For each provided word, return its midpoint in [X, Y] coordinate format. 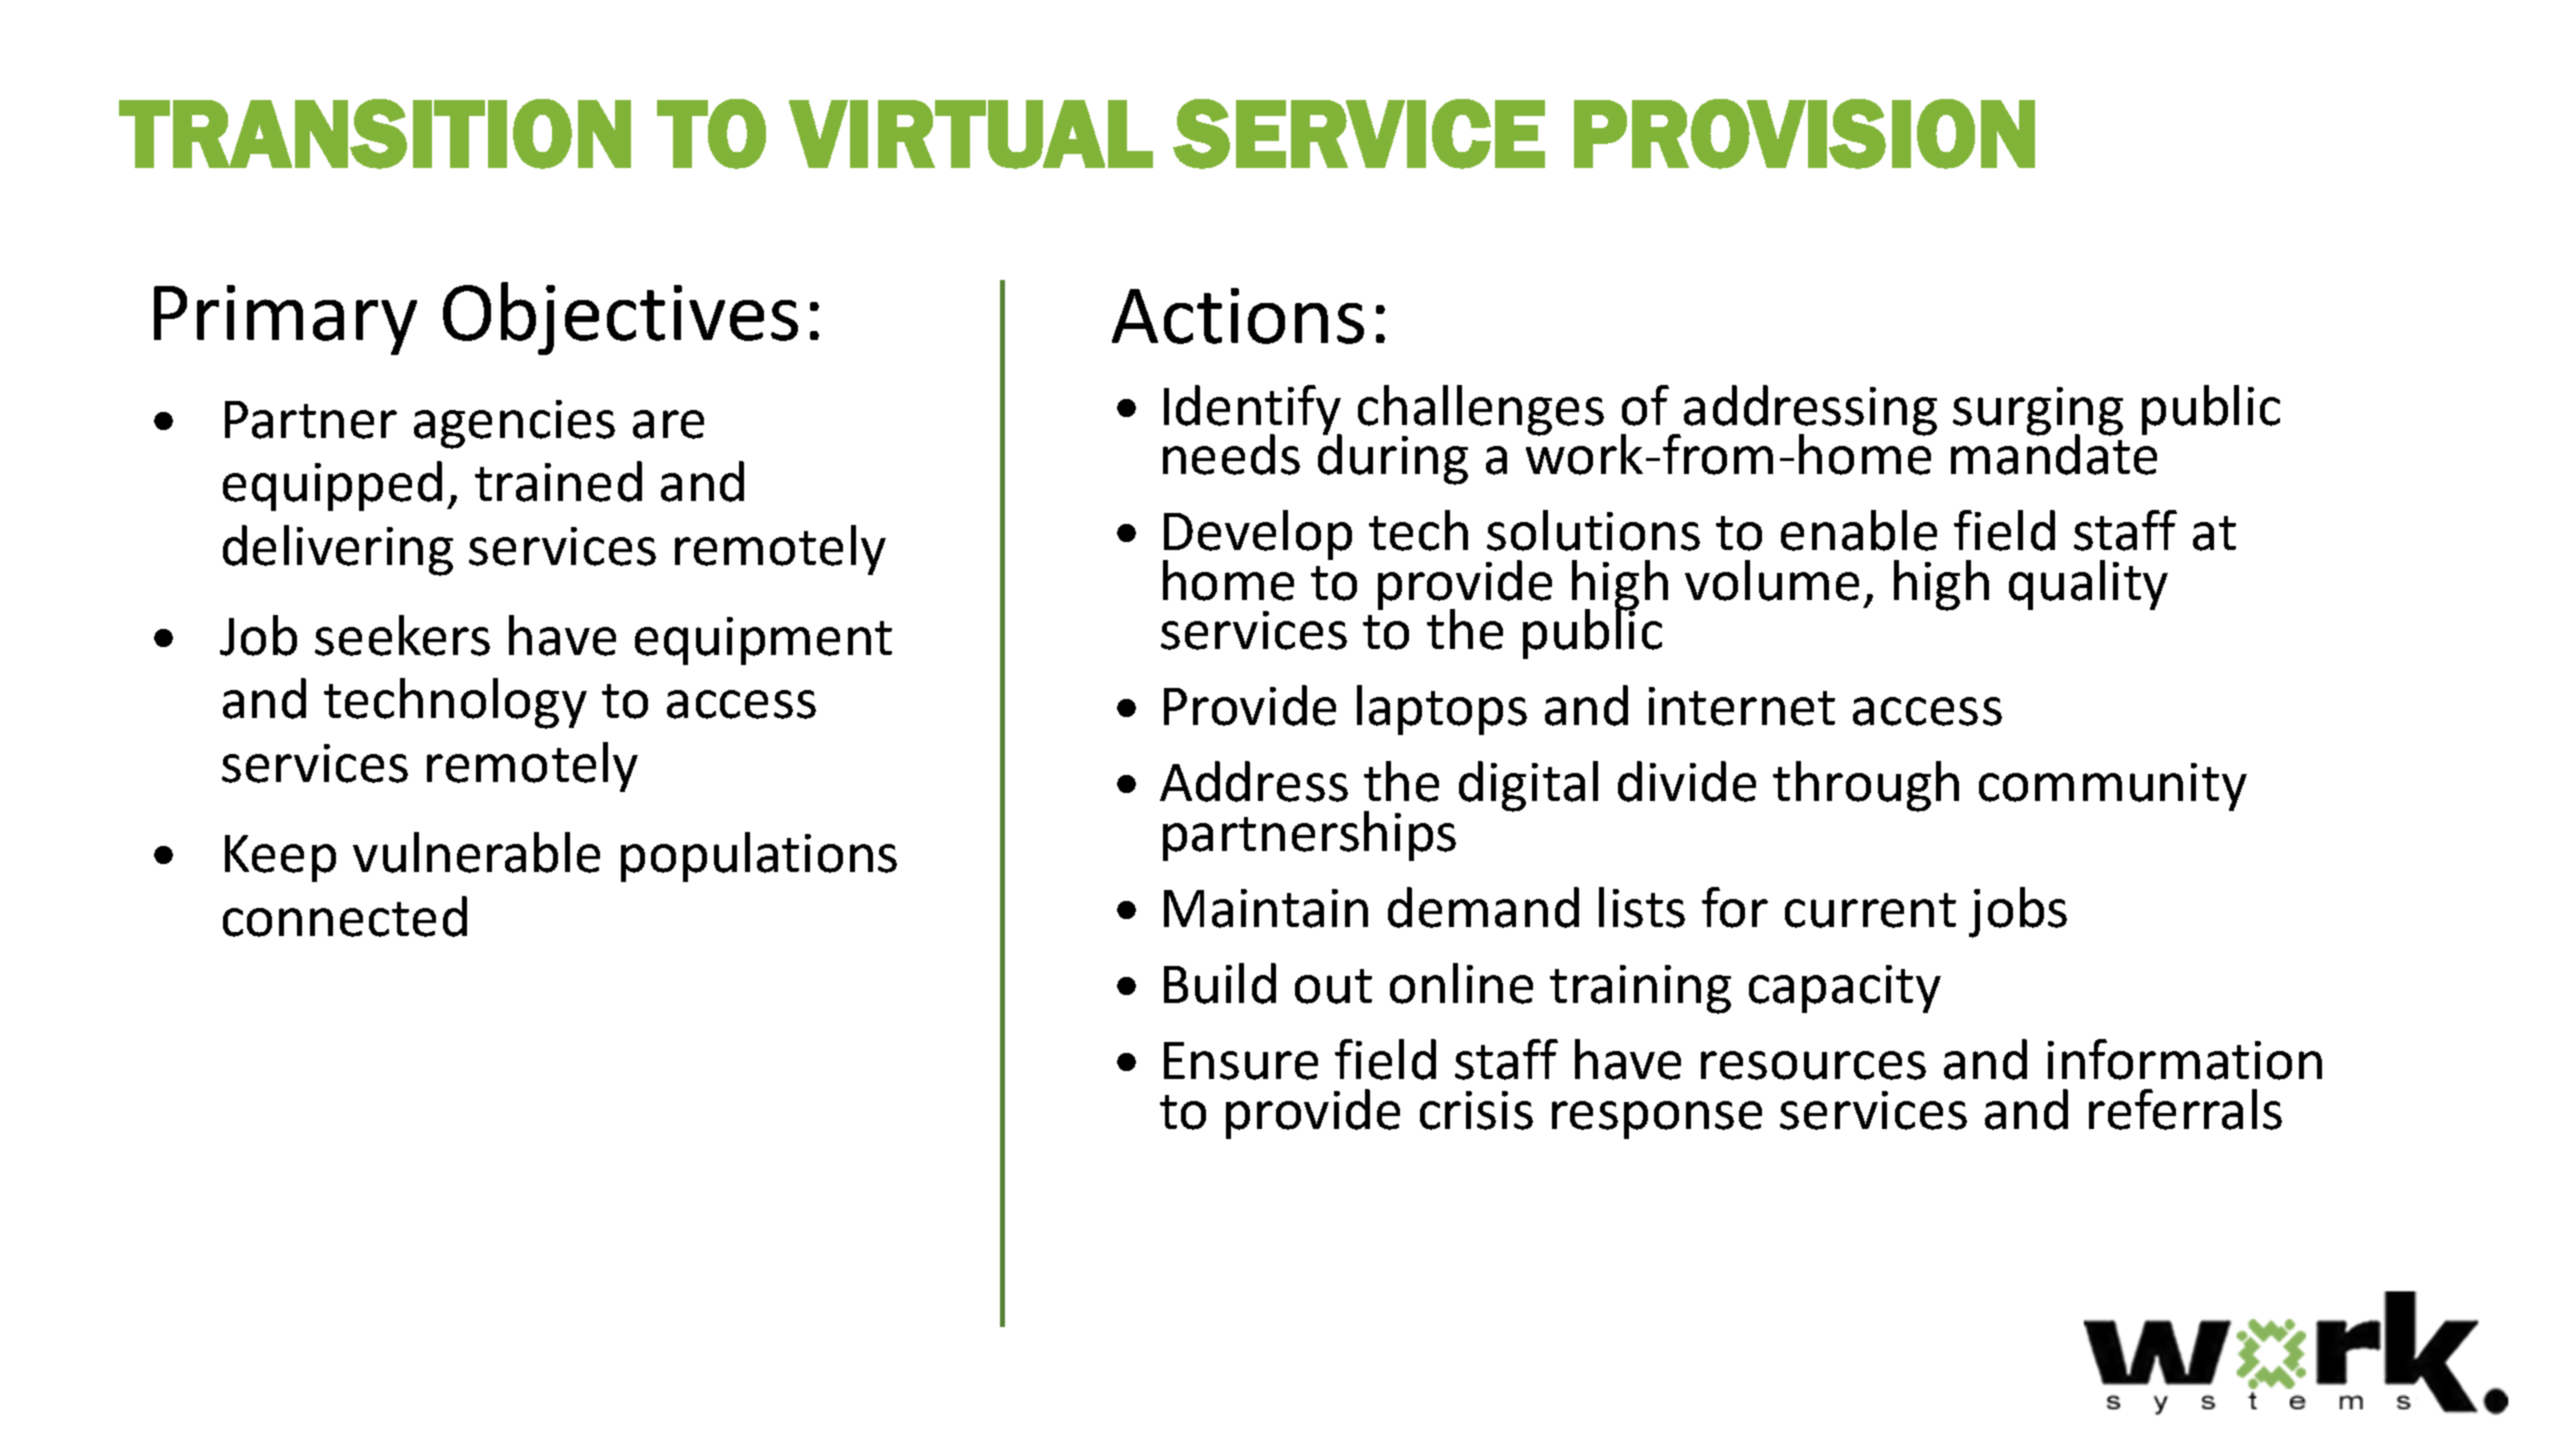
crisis [1476, 1110]
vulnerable [476, 852]
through [1866, 786]
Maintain [1266, 908]
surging [2038, 412]
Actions [1238, 316]
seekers [402, 635]
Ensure [1241, 1061]
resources [1813, 1065]
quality [2088, 585]
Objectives [620, 318]
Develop [1257, 537]
